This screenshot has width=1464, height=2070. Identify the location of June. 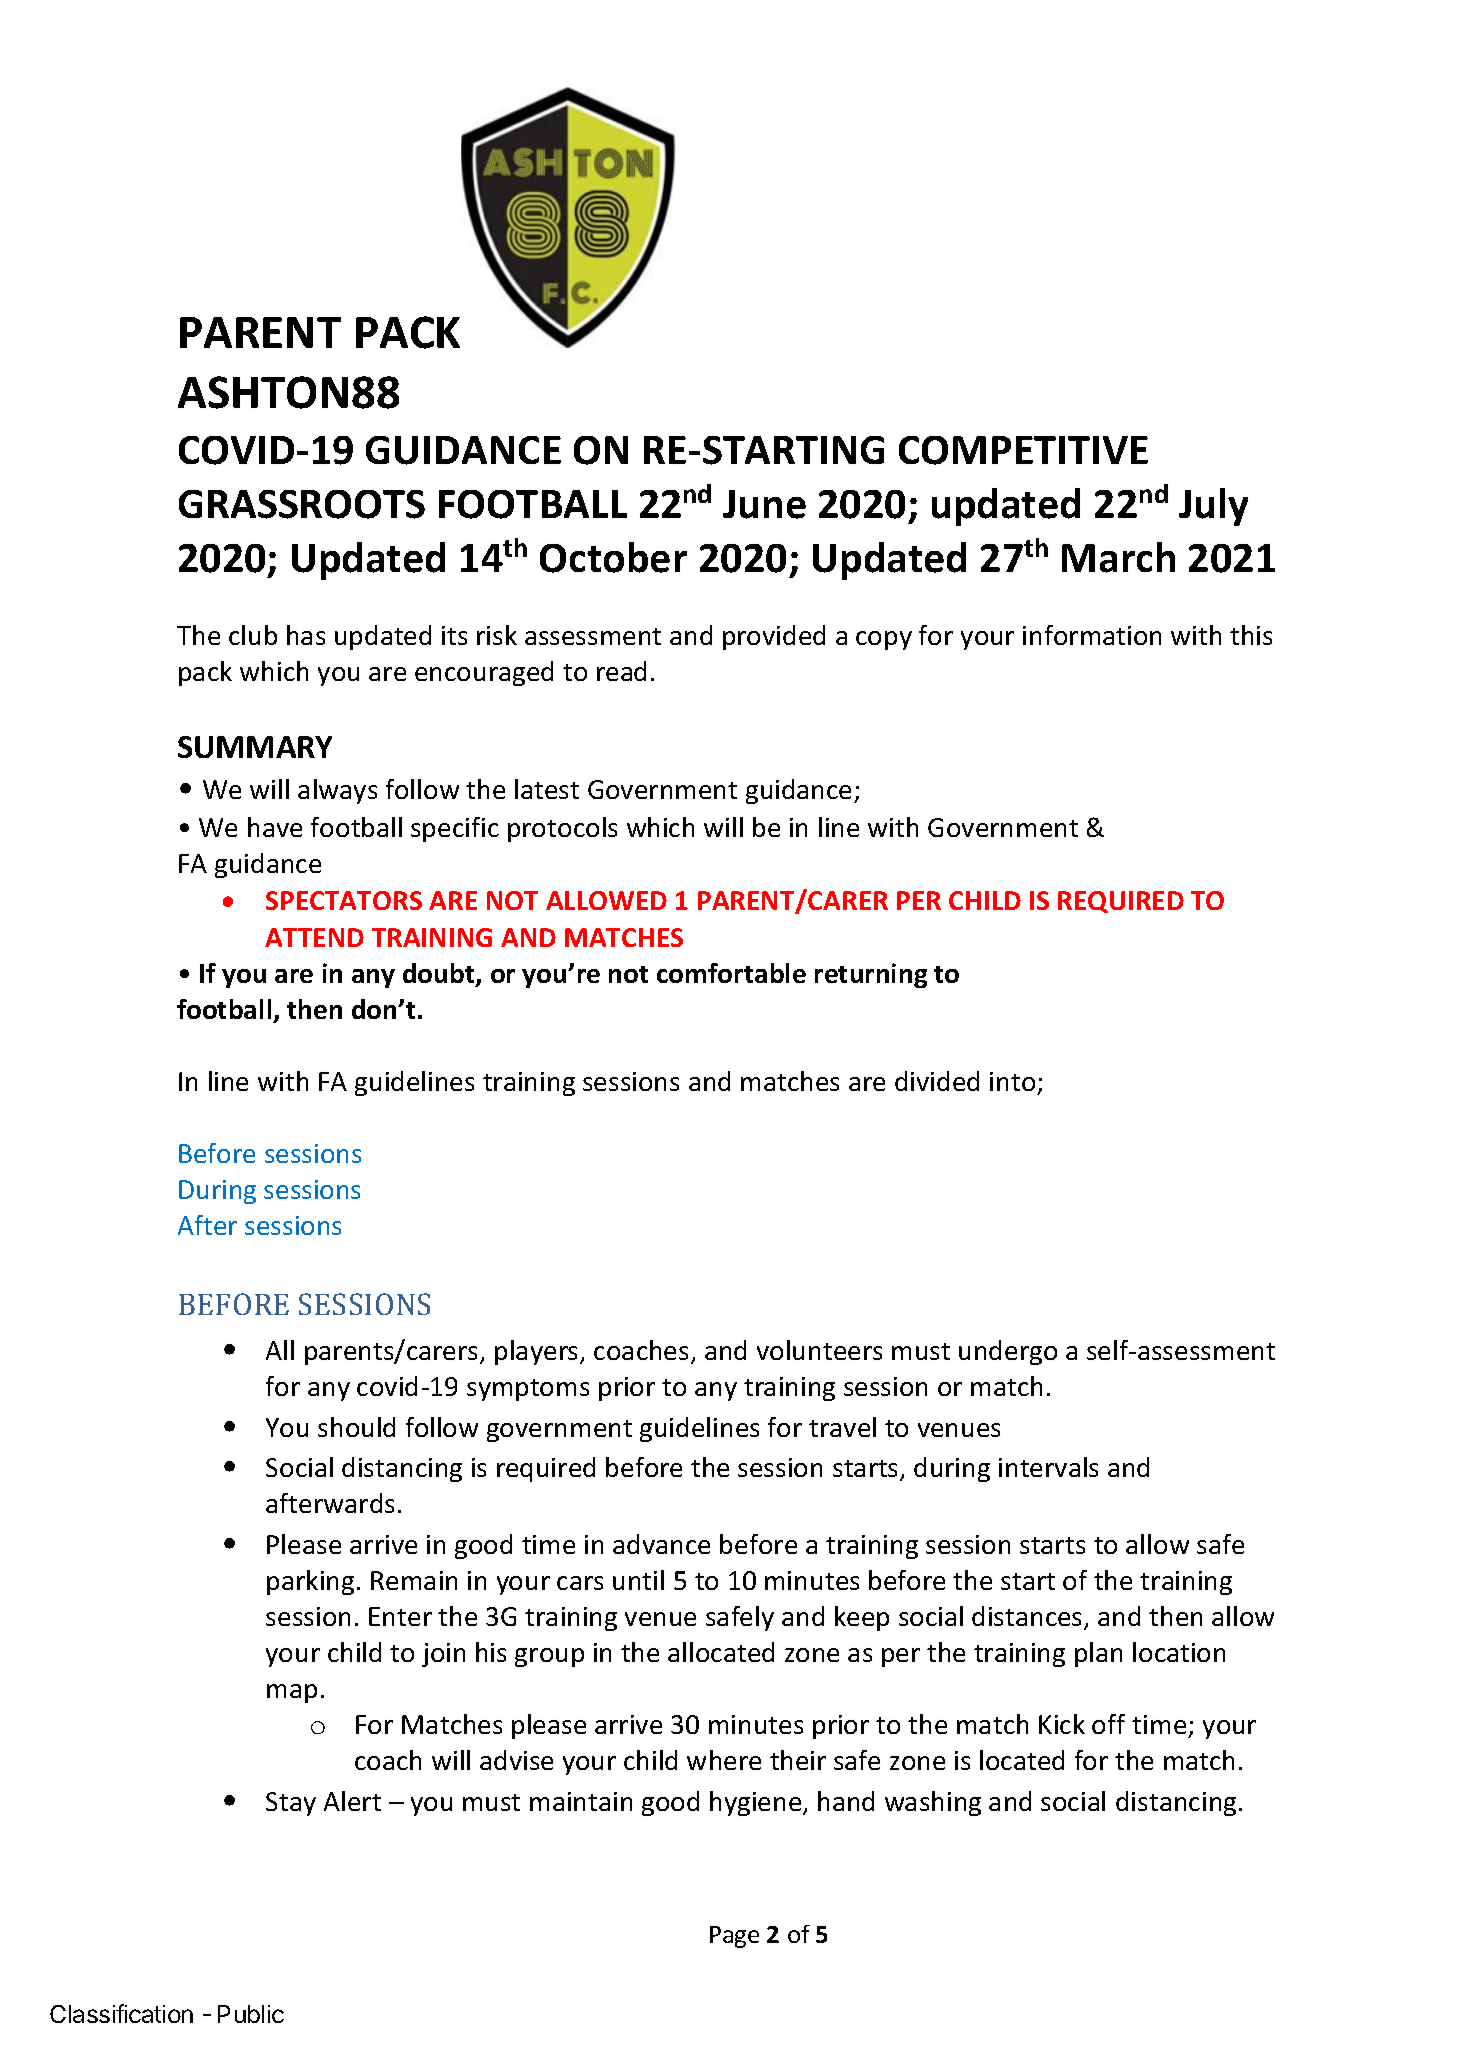
(764, 504).
